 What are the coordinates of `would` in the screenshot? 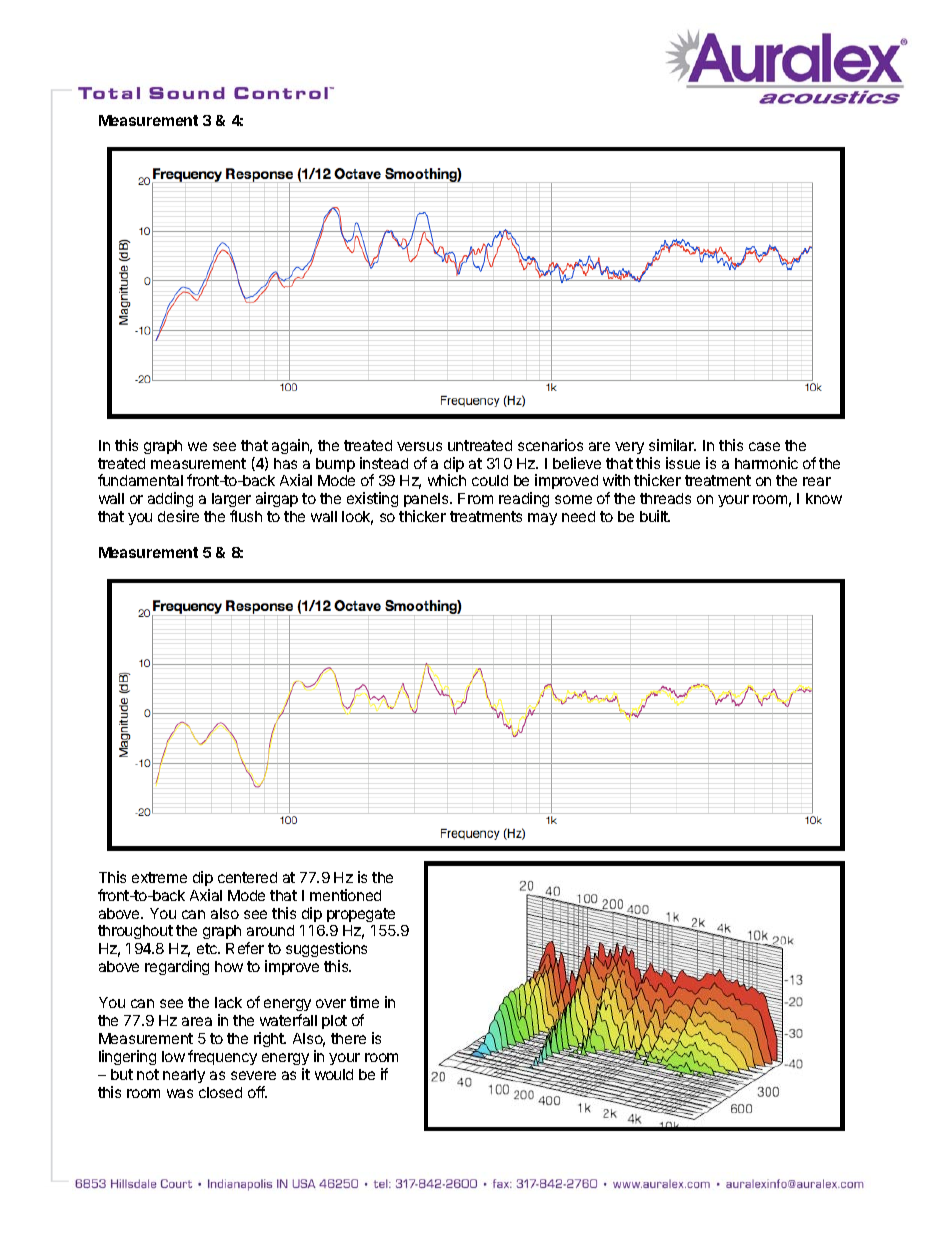 It's located at (334, 1074).
